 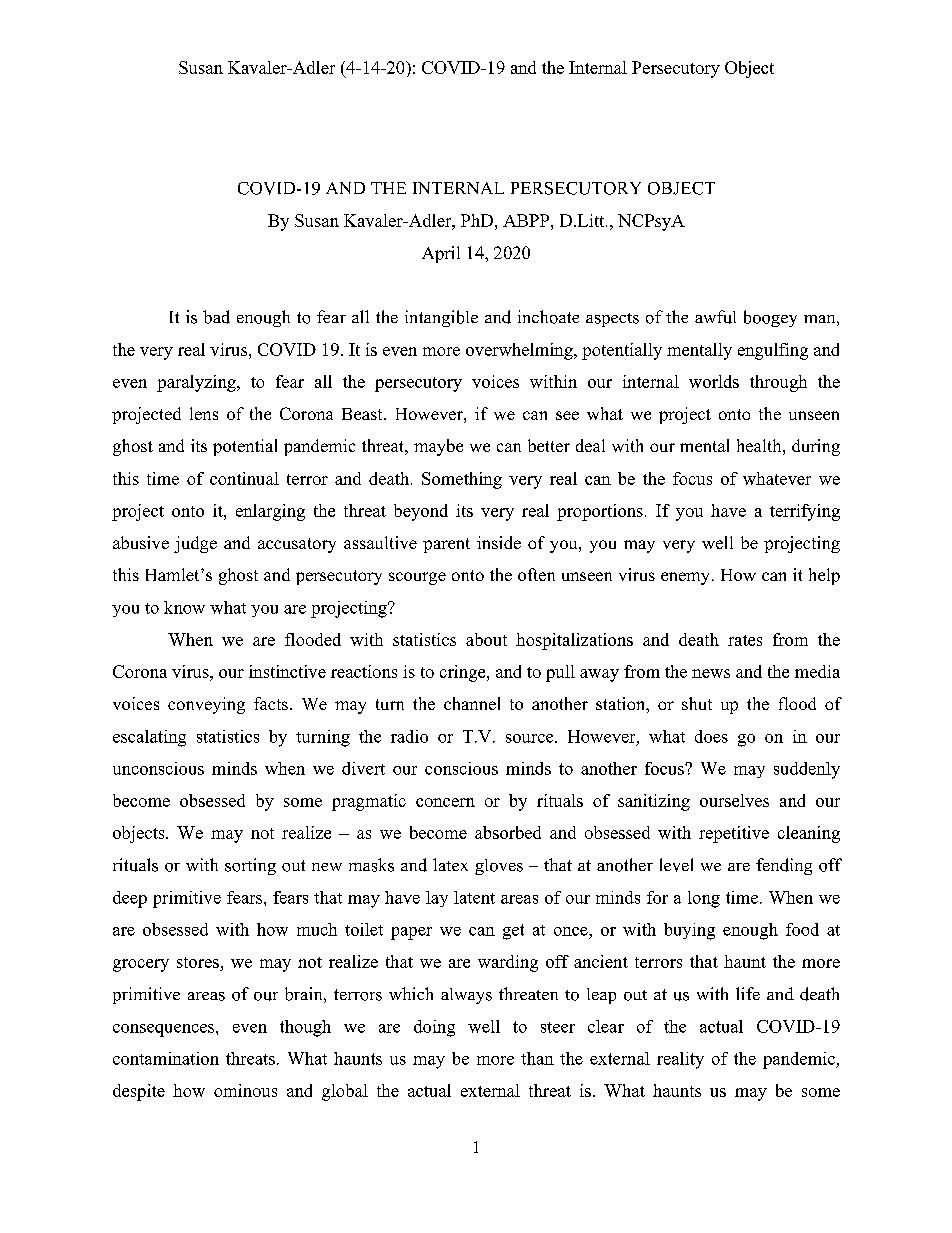 What do you see at coordinates (805, 512) in the page?
I see `terrifying` at bounding box center [805, 512].
